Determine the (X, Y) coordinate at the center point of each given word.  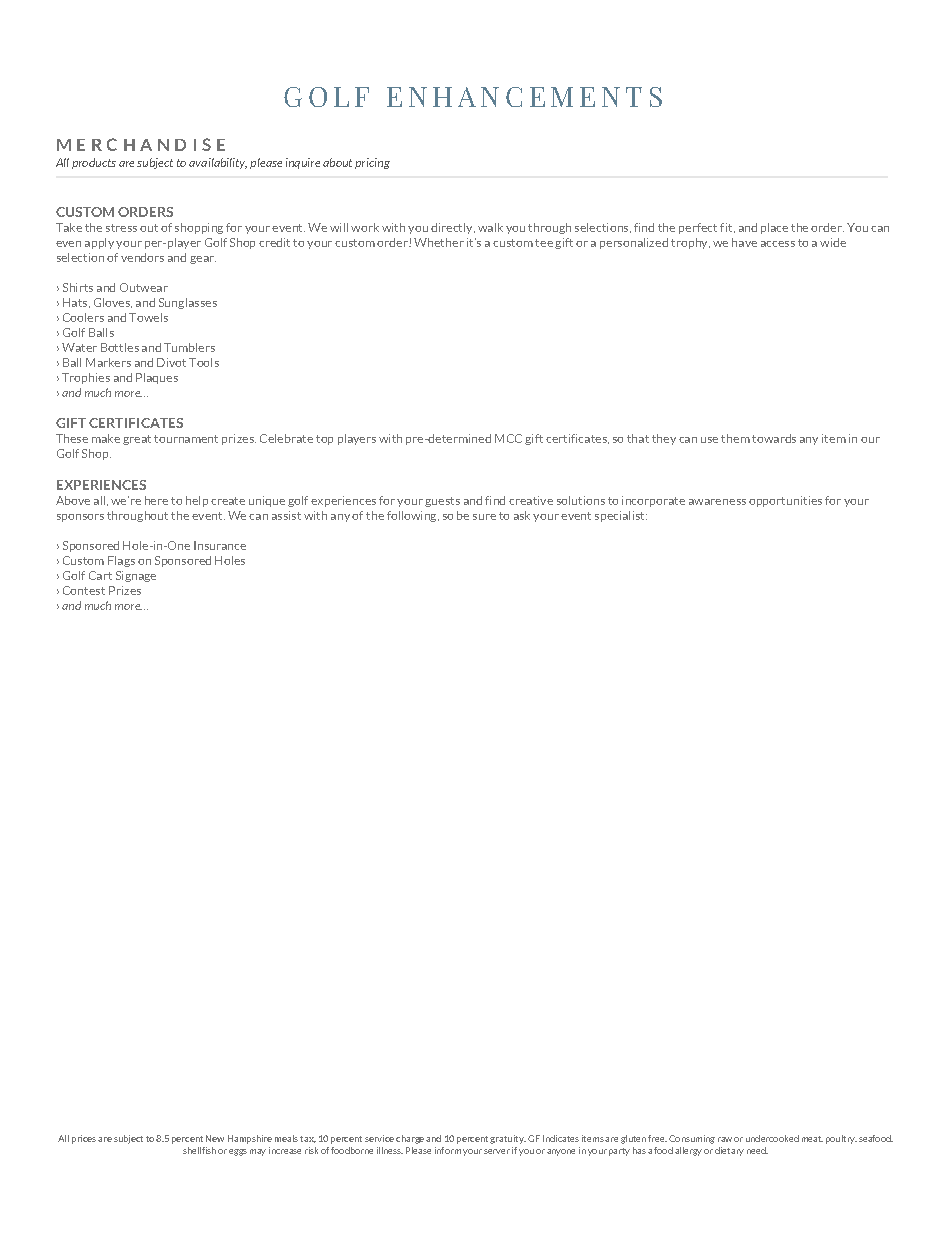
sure (484, 517)
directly (453, 228)
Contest (84, 590)
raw (725, 1139)
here (156, 500)
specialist (621, 516)
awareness (717, 502)
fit (727, 228)
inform (448, 1150)
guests (442, 502)
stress (121, 228)
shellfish (199, 1150)
